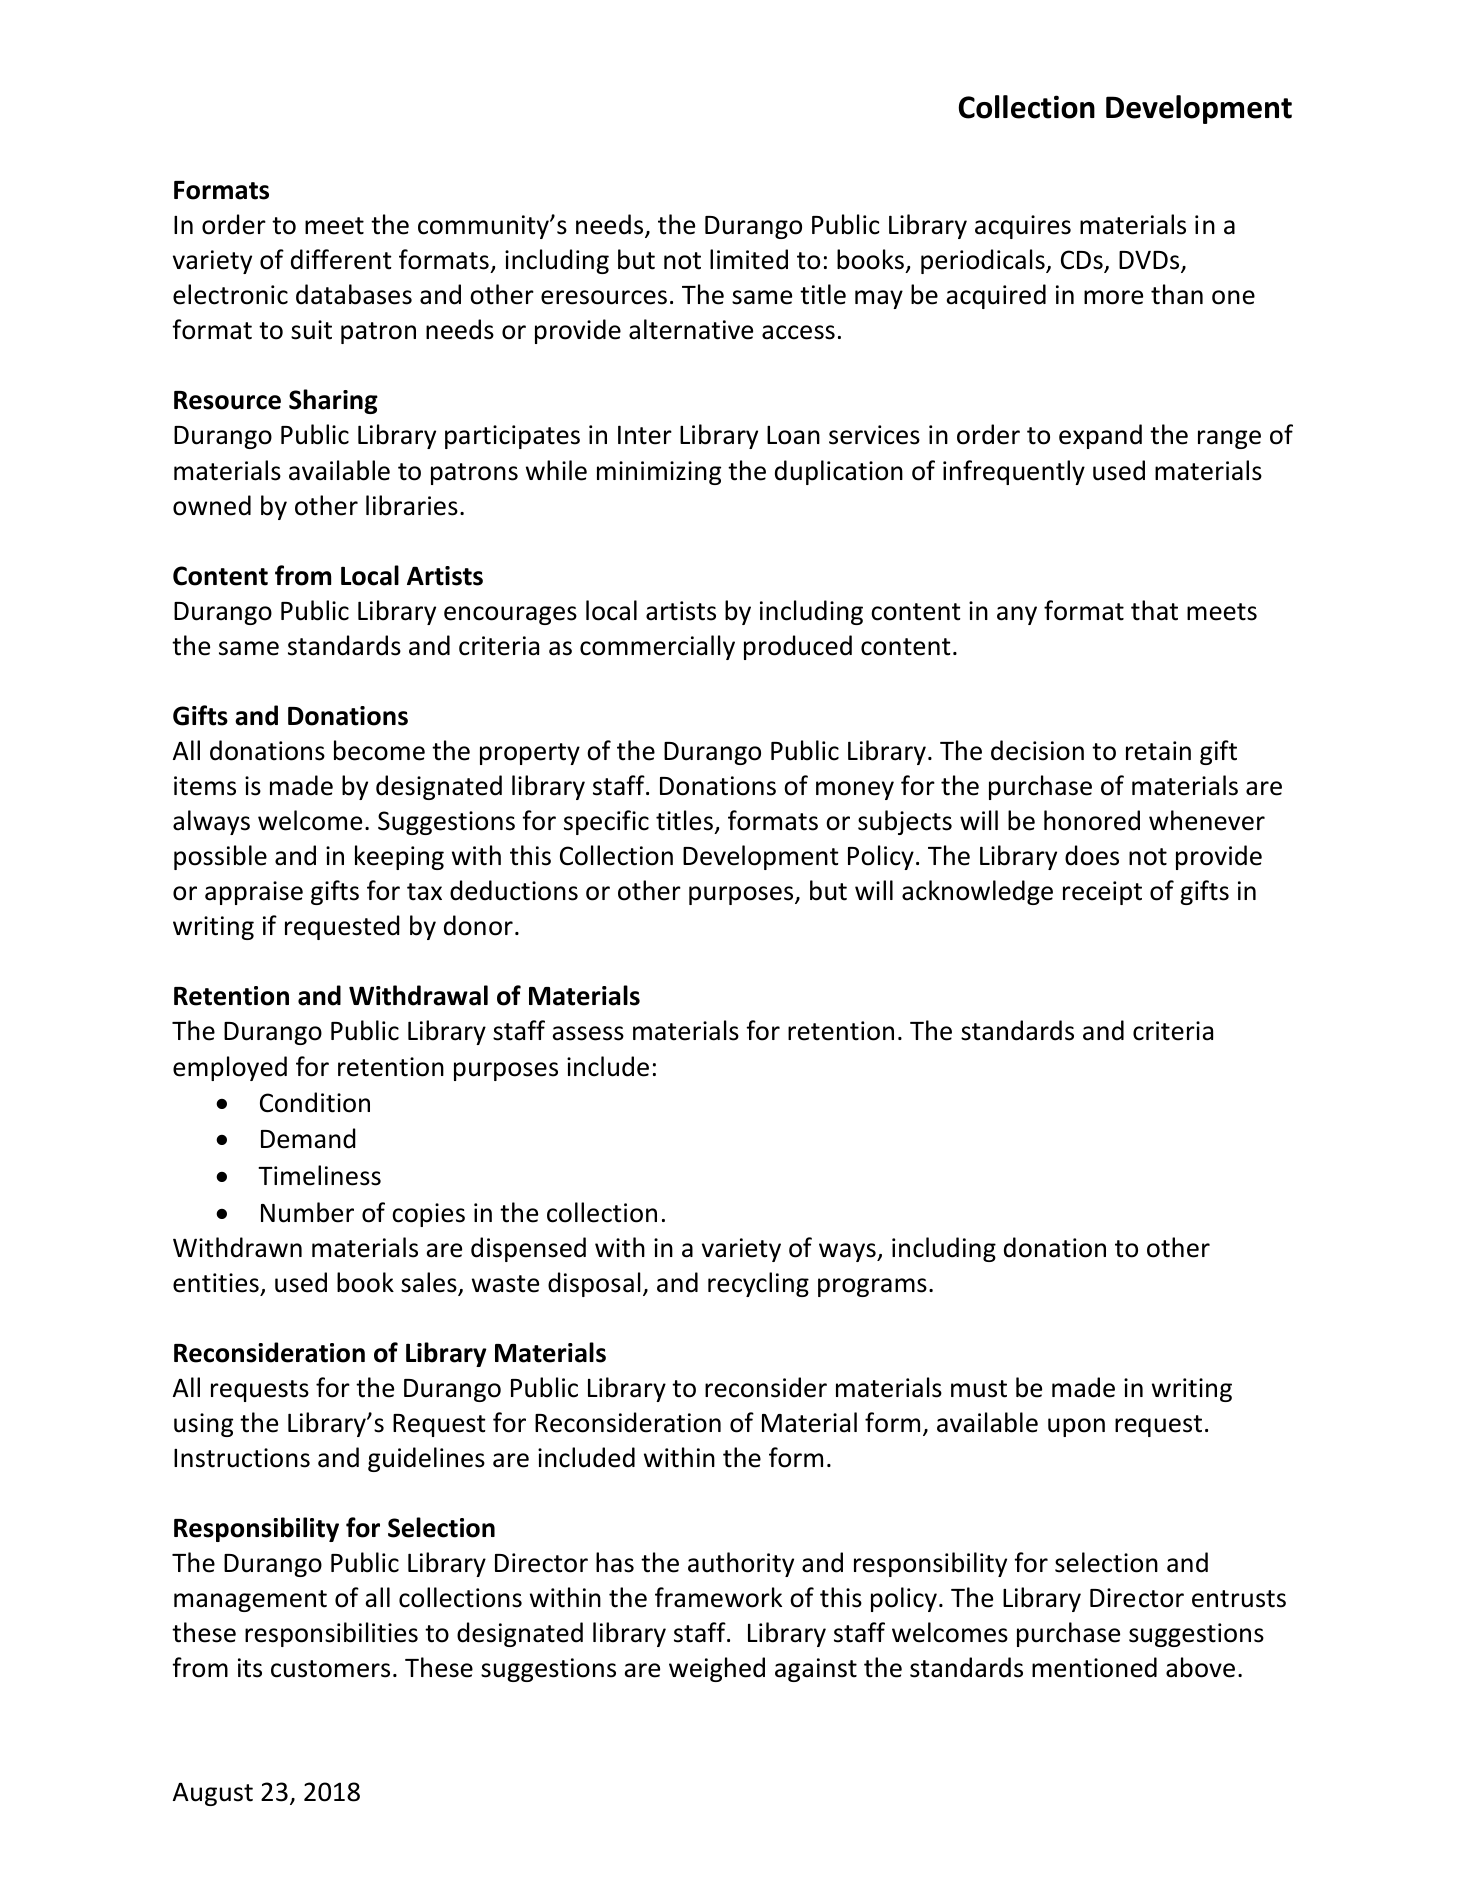  What do you see at coordinates (588, 1033) in the screenshot?
I see `assess` at bounding box center [588, 1033].
